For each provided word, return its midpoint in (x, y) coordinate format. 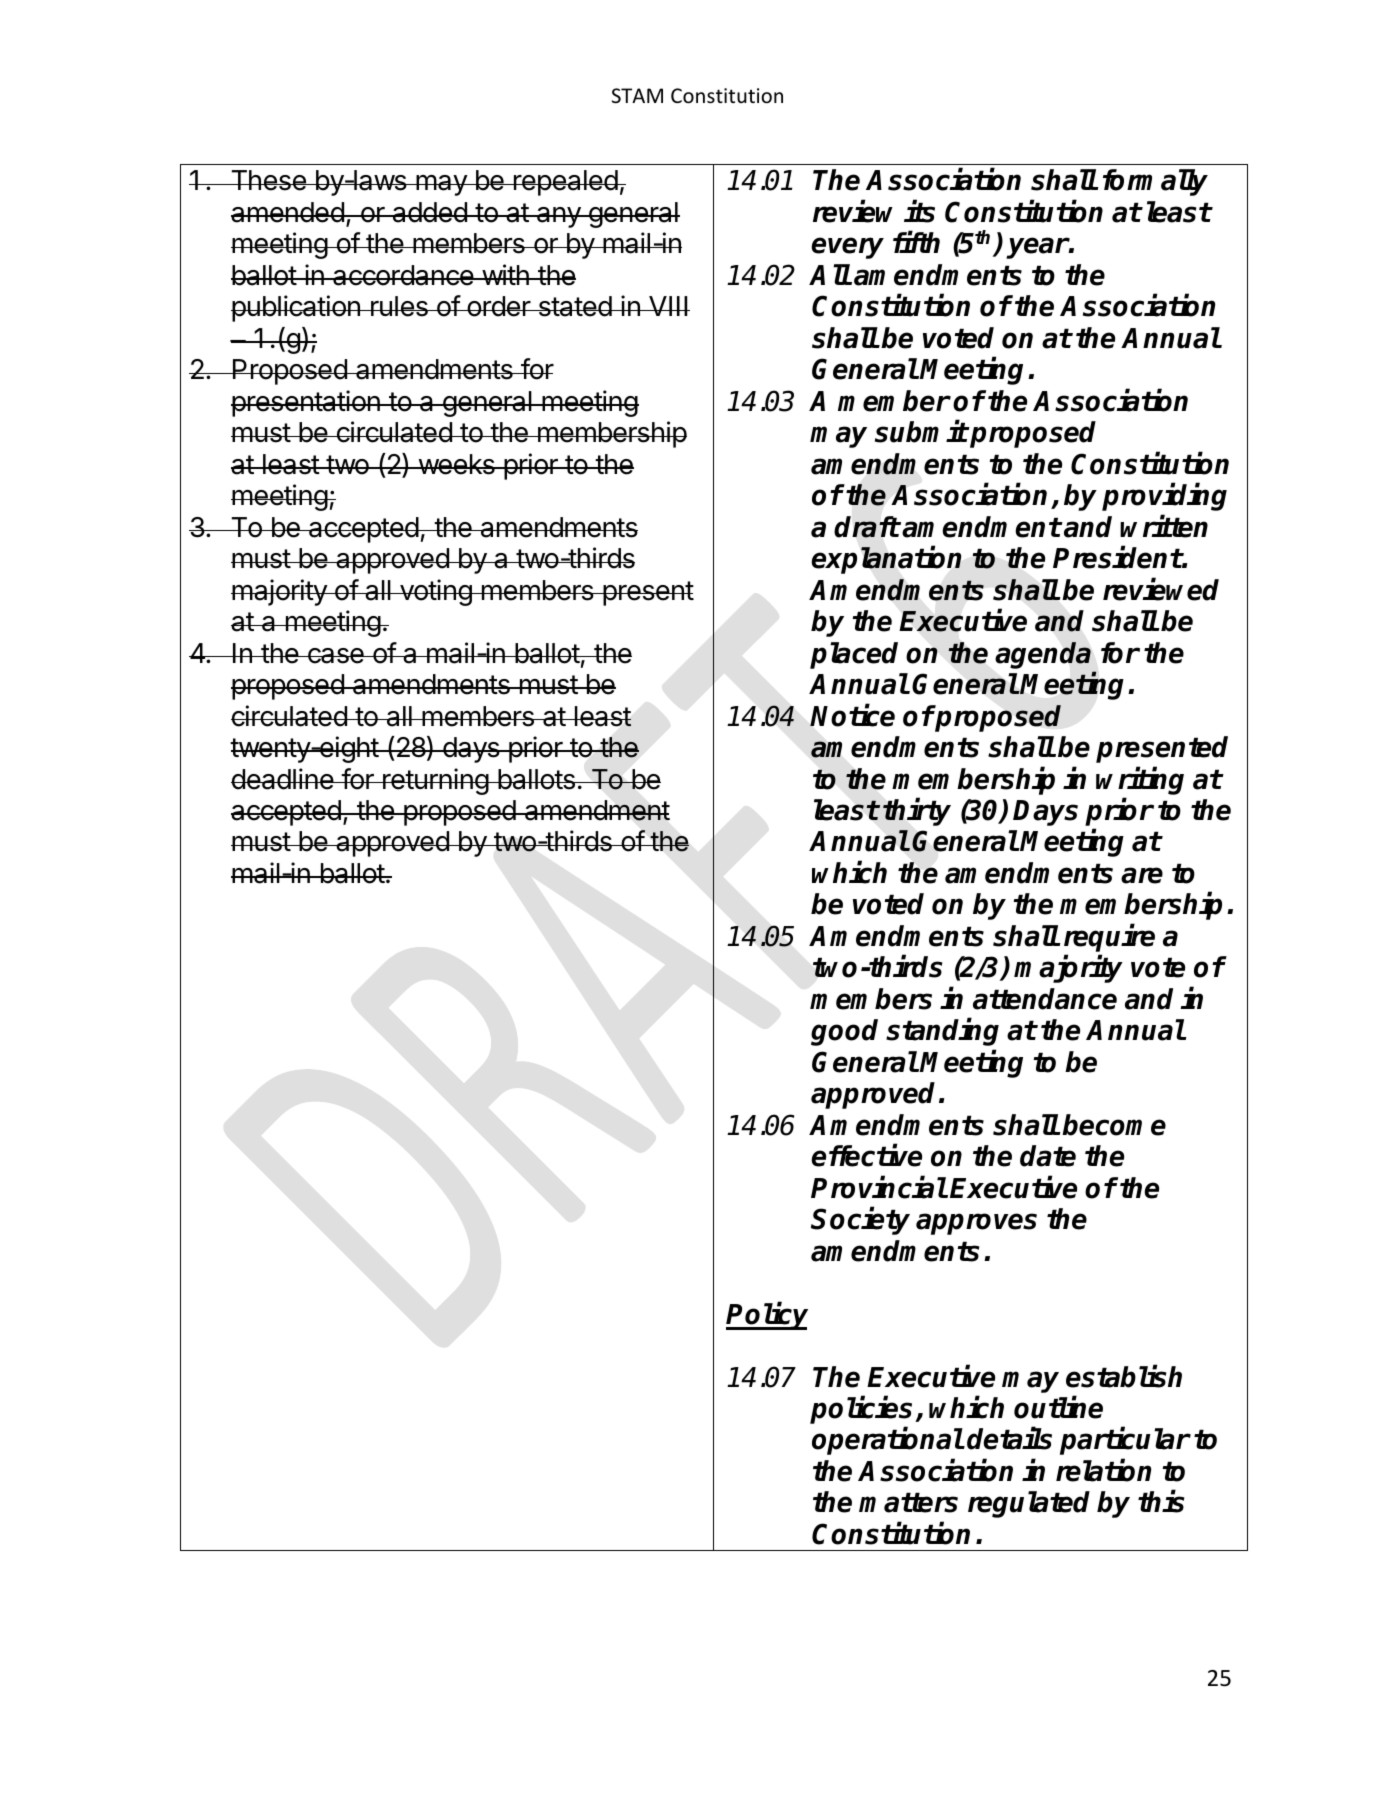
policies (863, 1411)
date (1048, 1156)
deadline (283, 779)
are (1142, 875)
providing (1164, 497)
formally (1155, 182)
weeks (456, 464)
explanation (886, 560)
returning (435, 781)
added (429, 212)
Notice (852, 715)
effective (866, 1155)
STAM (637, 96)
